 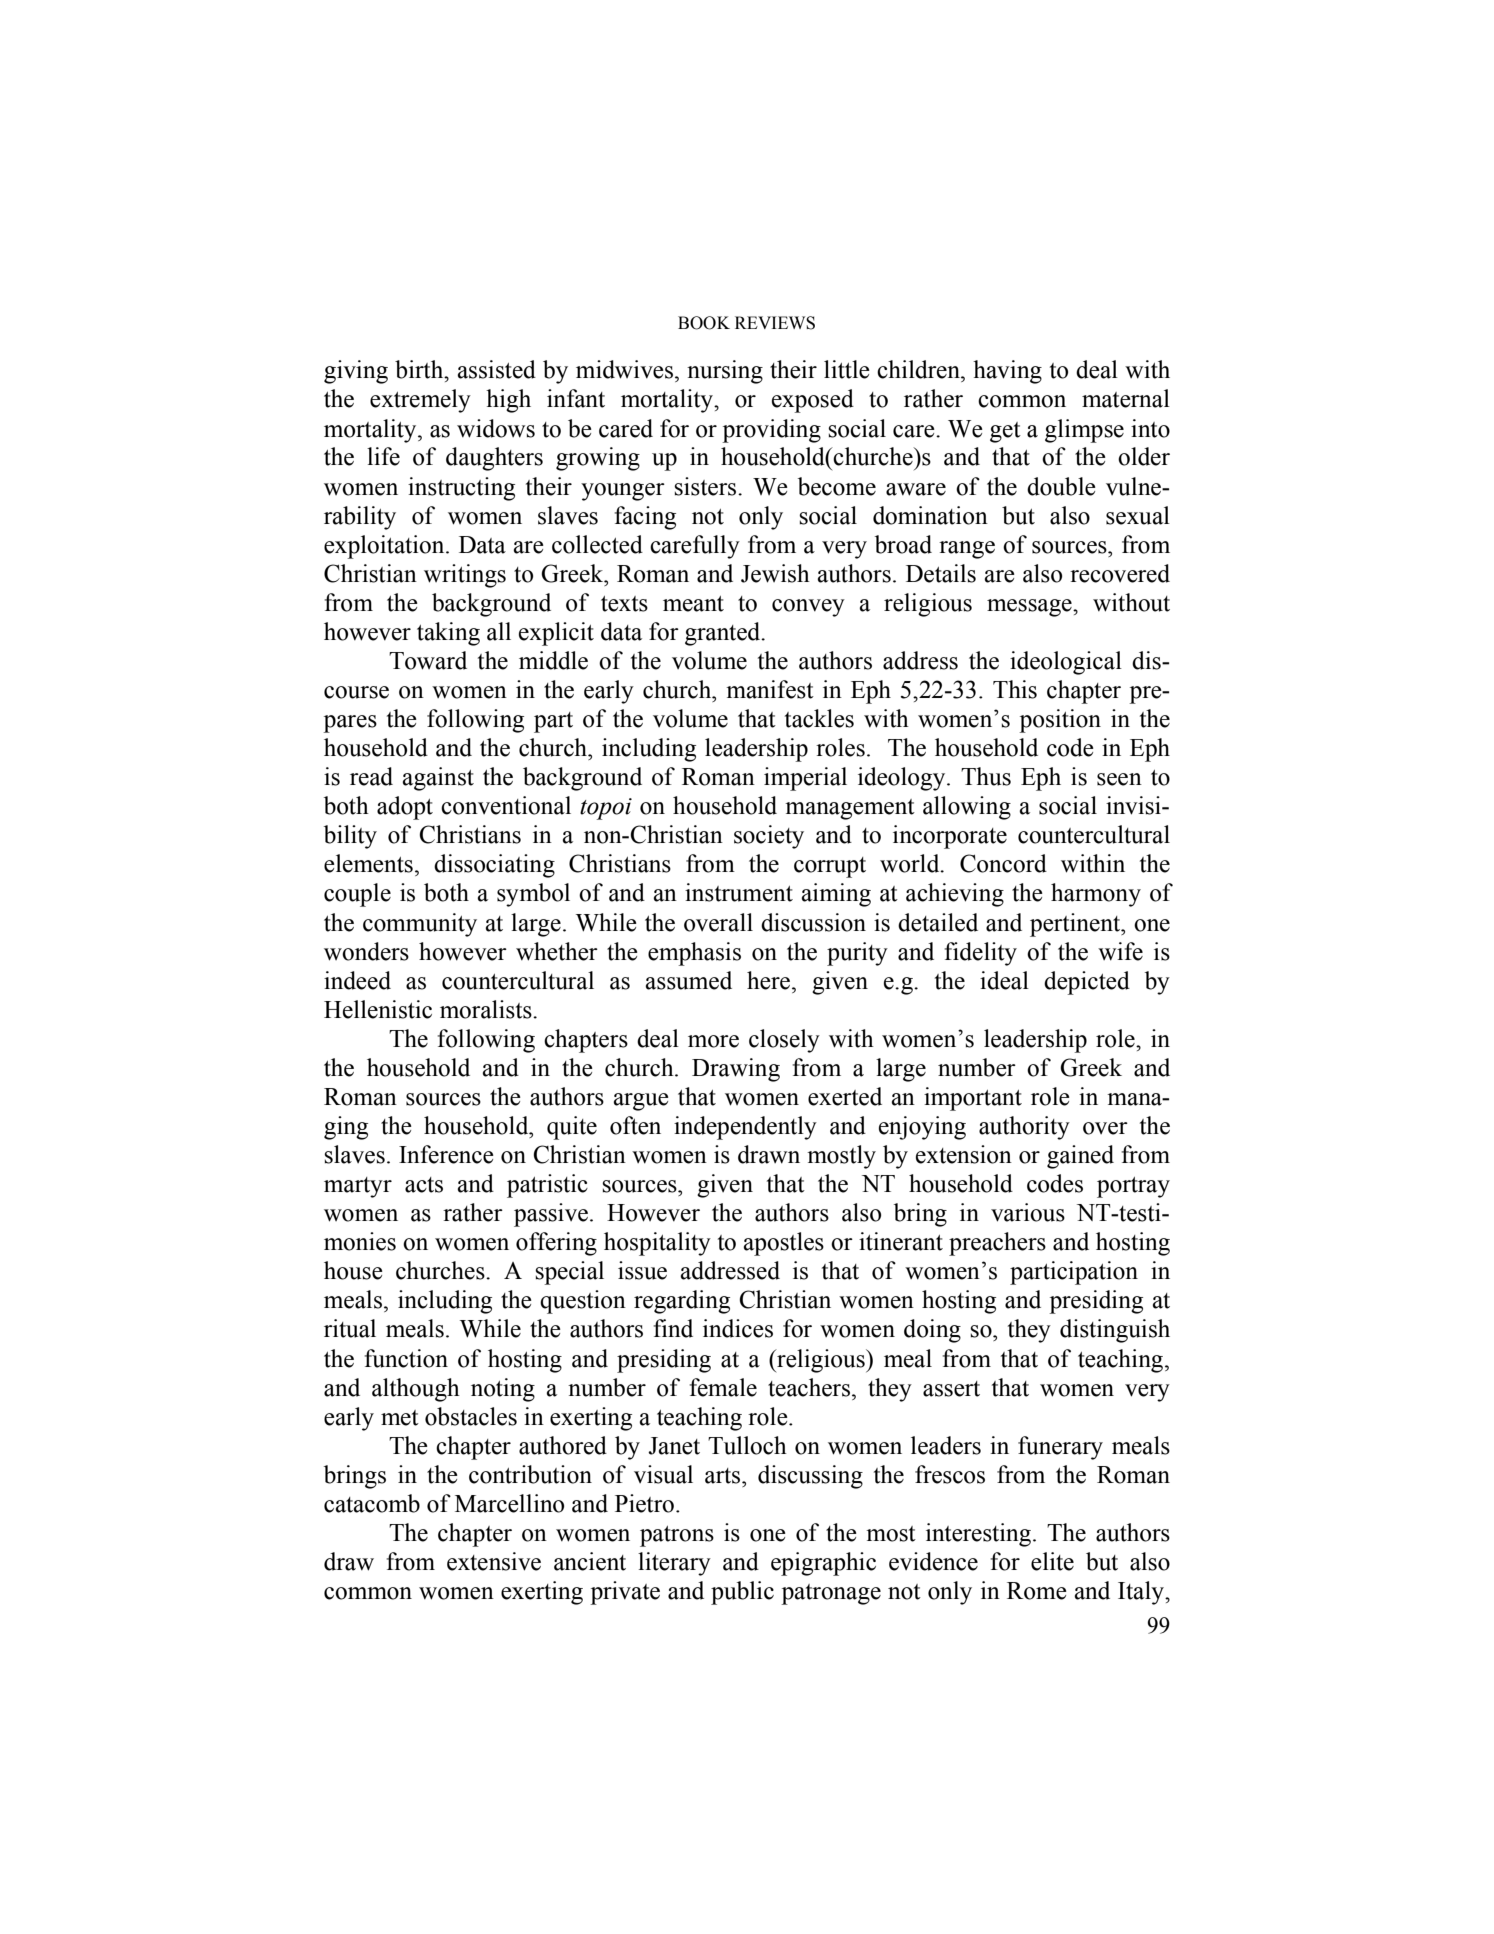 I want to click on depicted, so click(x=1087, y=983).
